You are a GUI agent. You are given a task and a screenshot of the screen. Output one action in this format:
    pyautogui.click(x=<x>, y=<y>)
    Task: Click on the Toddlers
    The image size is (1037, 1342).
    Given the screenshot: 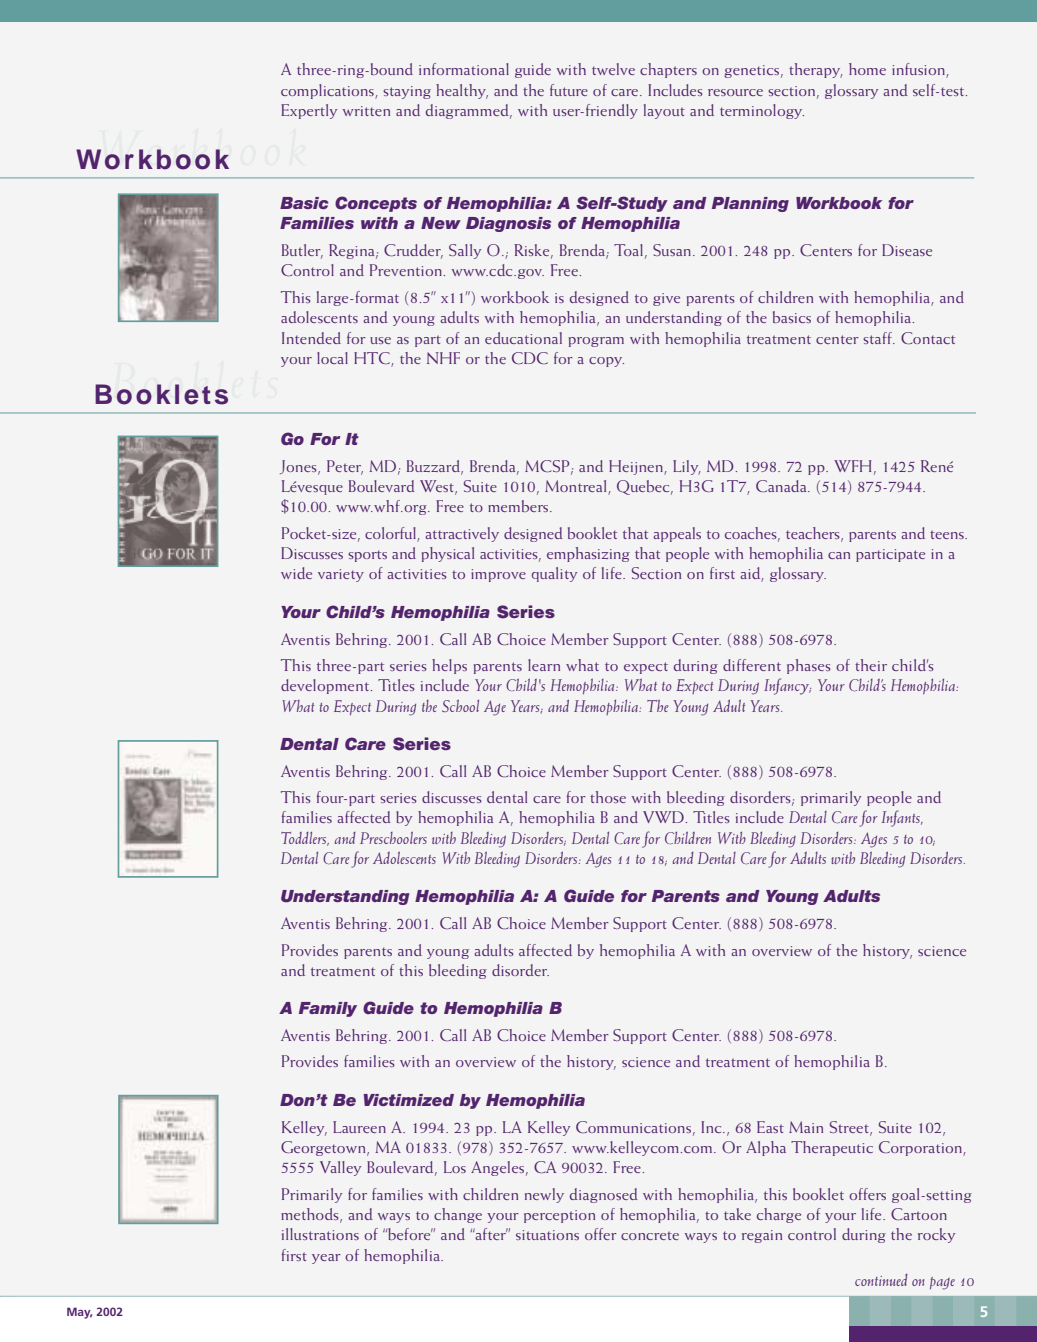 What is the action you would take?
    pyautogui.click(x=305, y=839)
